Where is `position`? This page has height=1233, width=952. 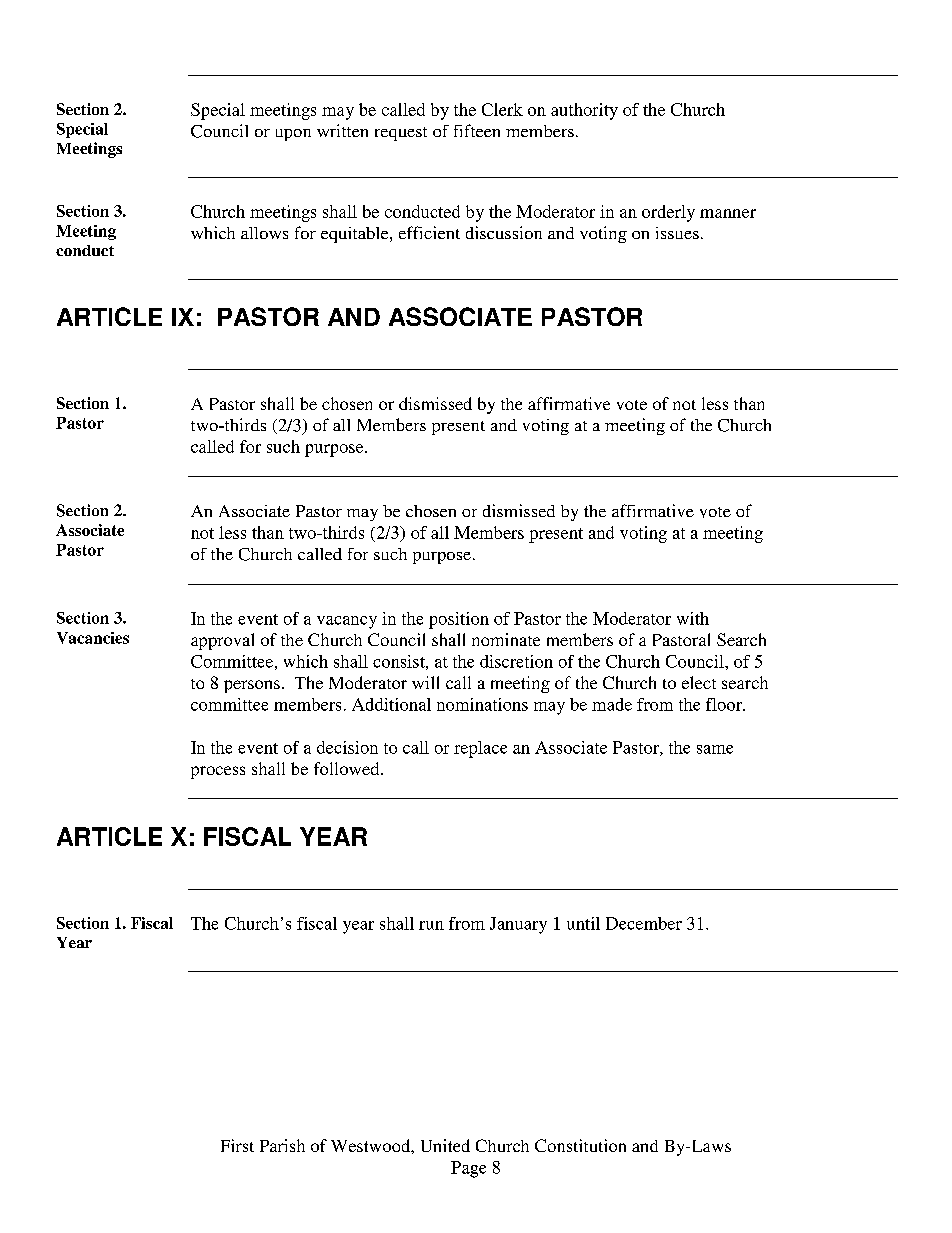
position is located at coordinates (459, 620).
